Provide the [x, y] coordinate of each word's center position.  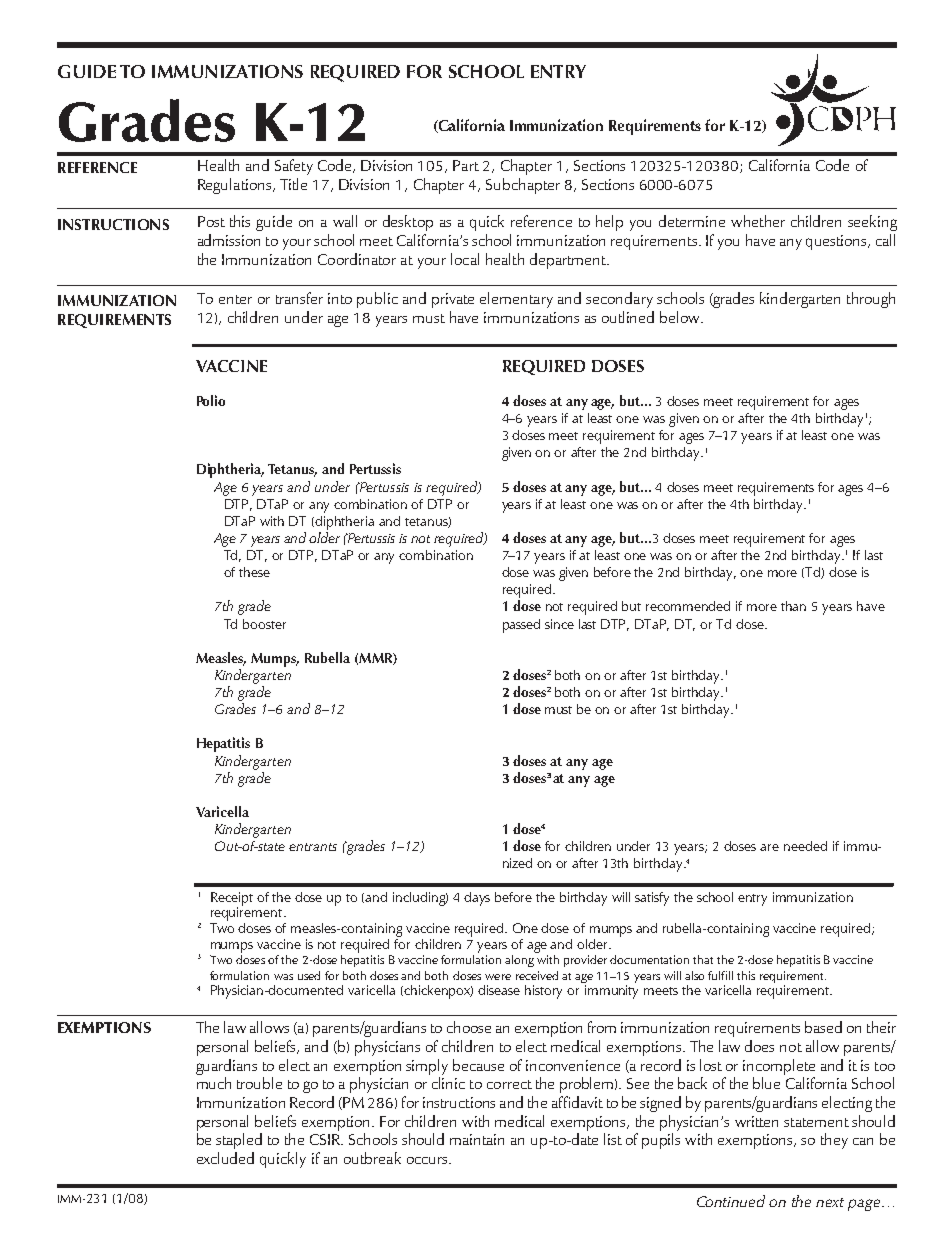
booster [264, 624]
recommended [688, 606]
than [793, 606]
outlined [628, 317]
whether [758, 221]
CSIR [326, 1139]
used [309, 975]
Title [293, 184]
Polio [211, 400]
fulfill [720, 975]
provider [585, 961]
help [609, 223]
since [559, 624]
